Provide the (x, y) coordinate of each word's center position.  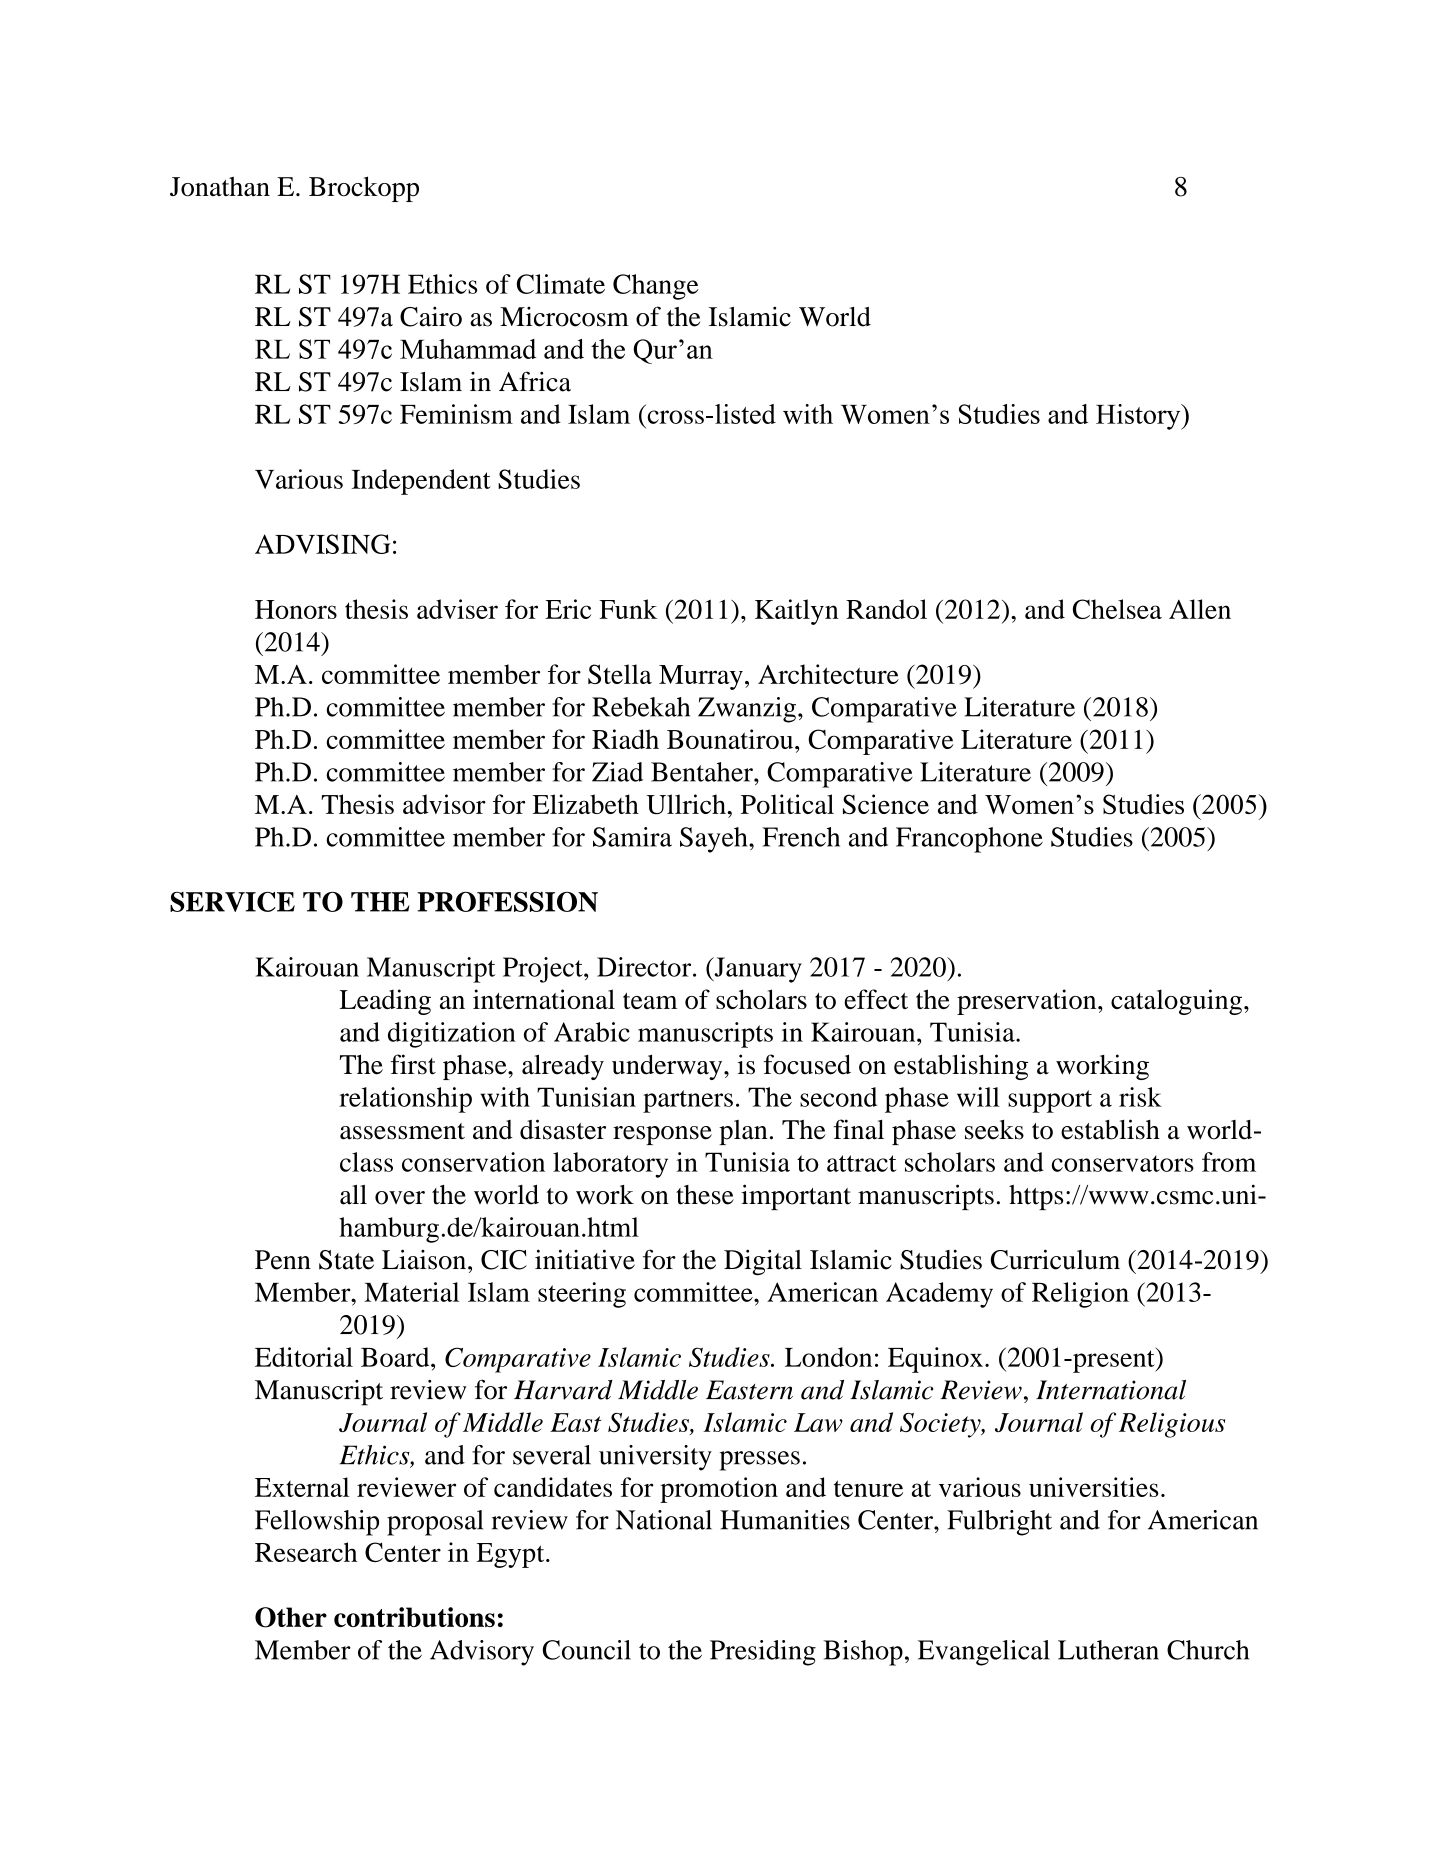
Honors (296, 609)
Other (291, 1617)
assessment (402, 1131)
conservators (1123, 1163)
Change (656, 287)
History (1139, 417)
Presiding (763, 1653)
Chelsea (1117, 609)
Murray (701, 677)
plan (743, 1132)
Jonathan (220, 186)
